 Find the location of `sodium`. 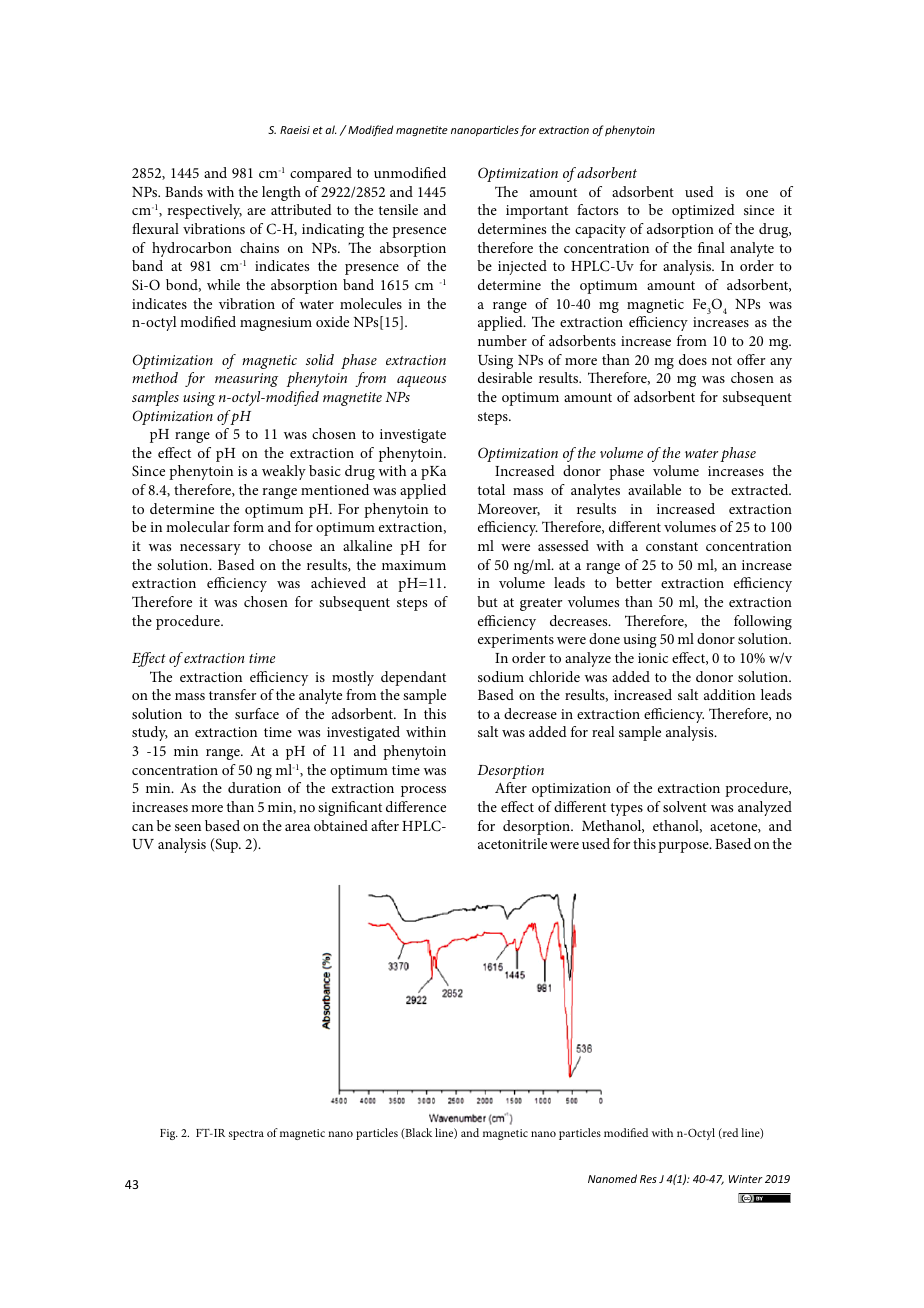

sodium is located at coordinates (501, 676).
